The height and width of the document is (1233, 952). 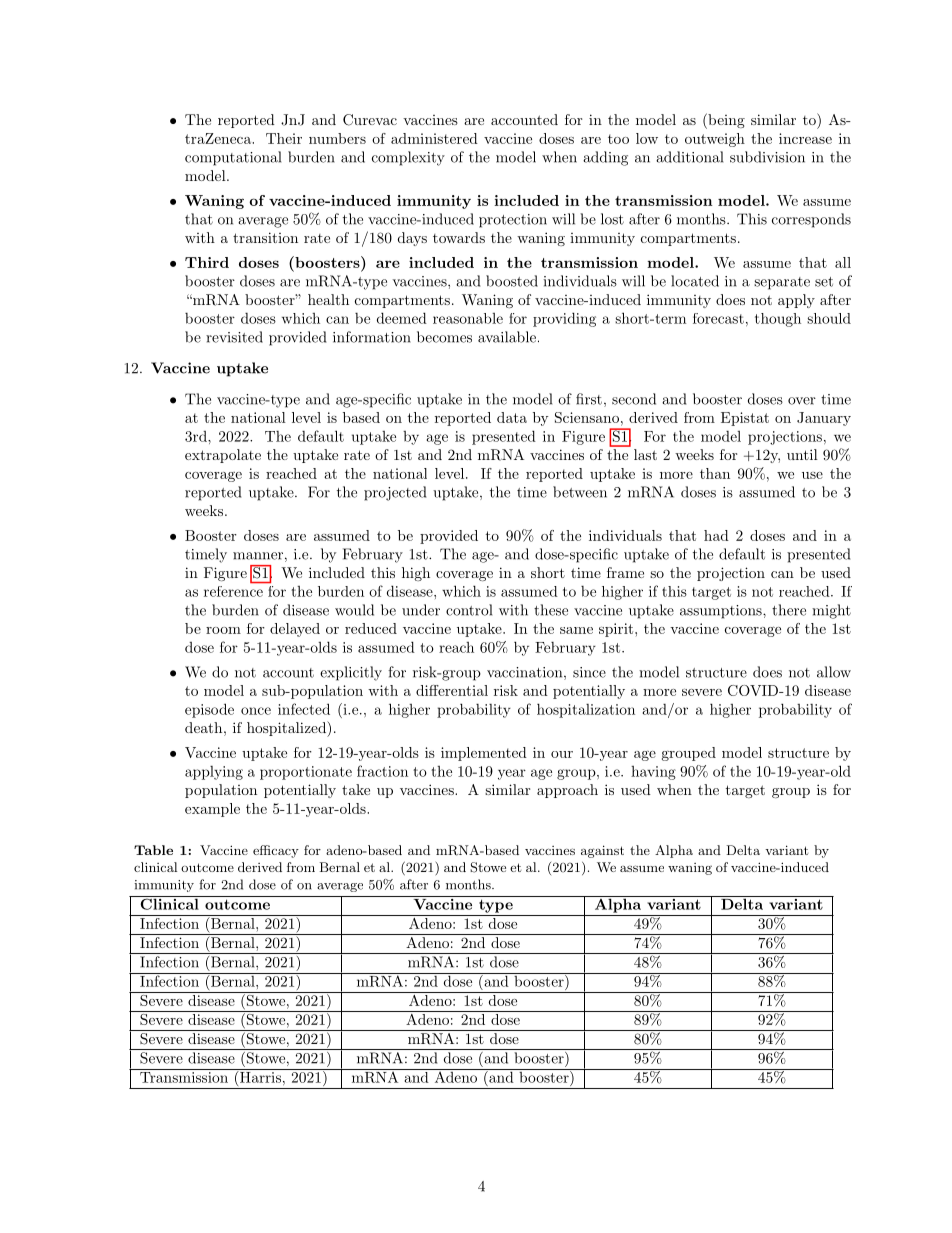 What do you see at coordinates (233, 158) in the document?
I see `computational` at bounding box center [233, 158].
